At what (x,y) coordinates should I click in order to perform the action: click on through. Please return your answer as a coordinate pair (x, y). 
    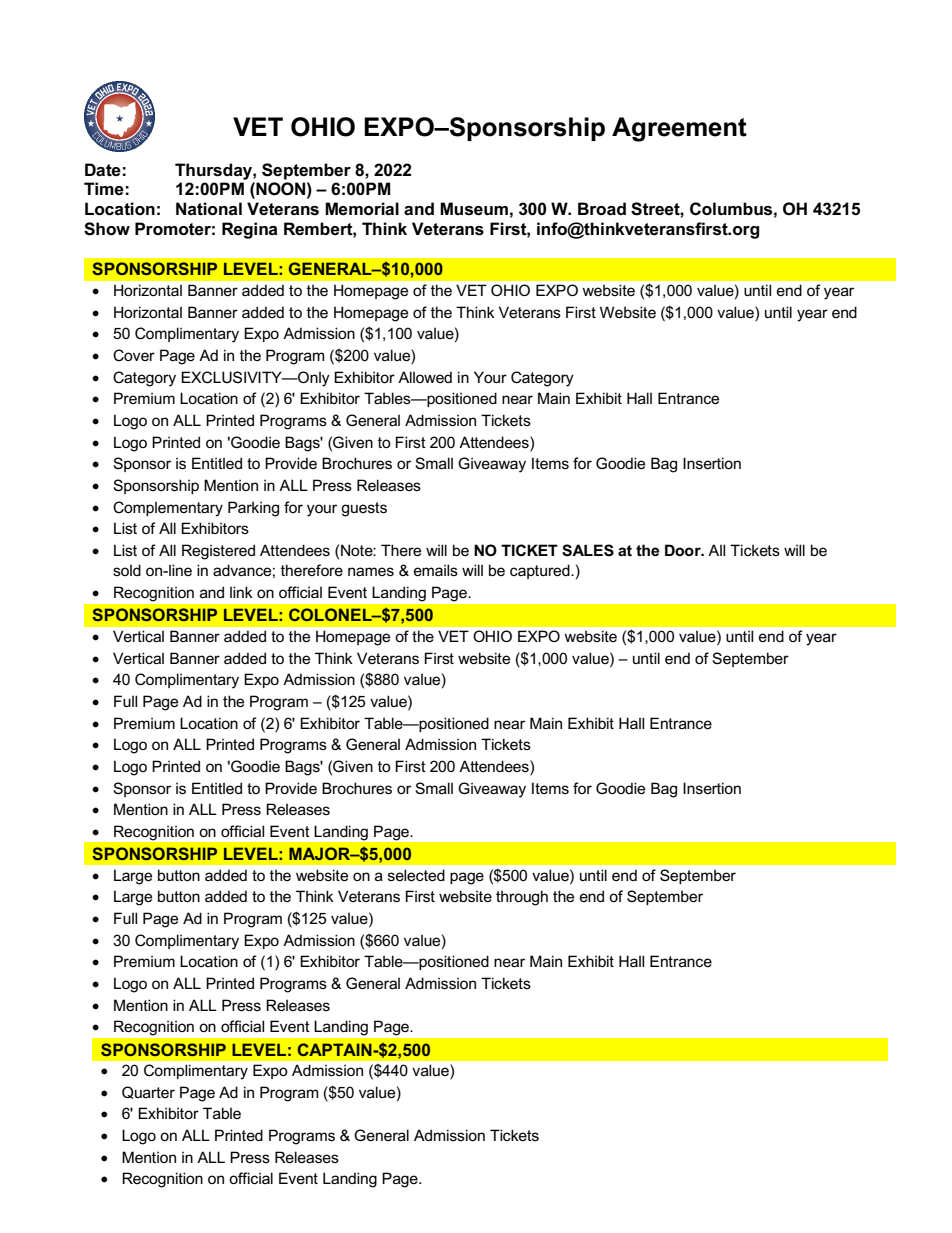
    Looking at the image, I should click on (522, 898).
